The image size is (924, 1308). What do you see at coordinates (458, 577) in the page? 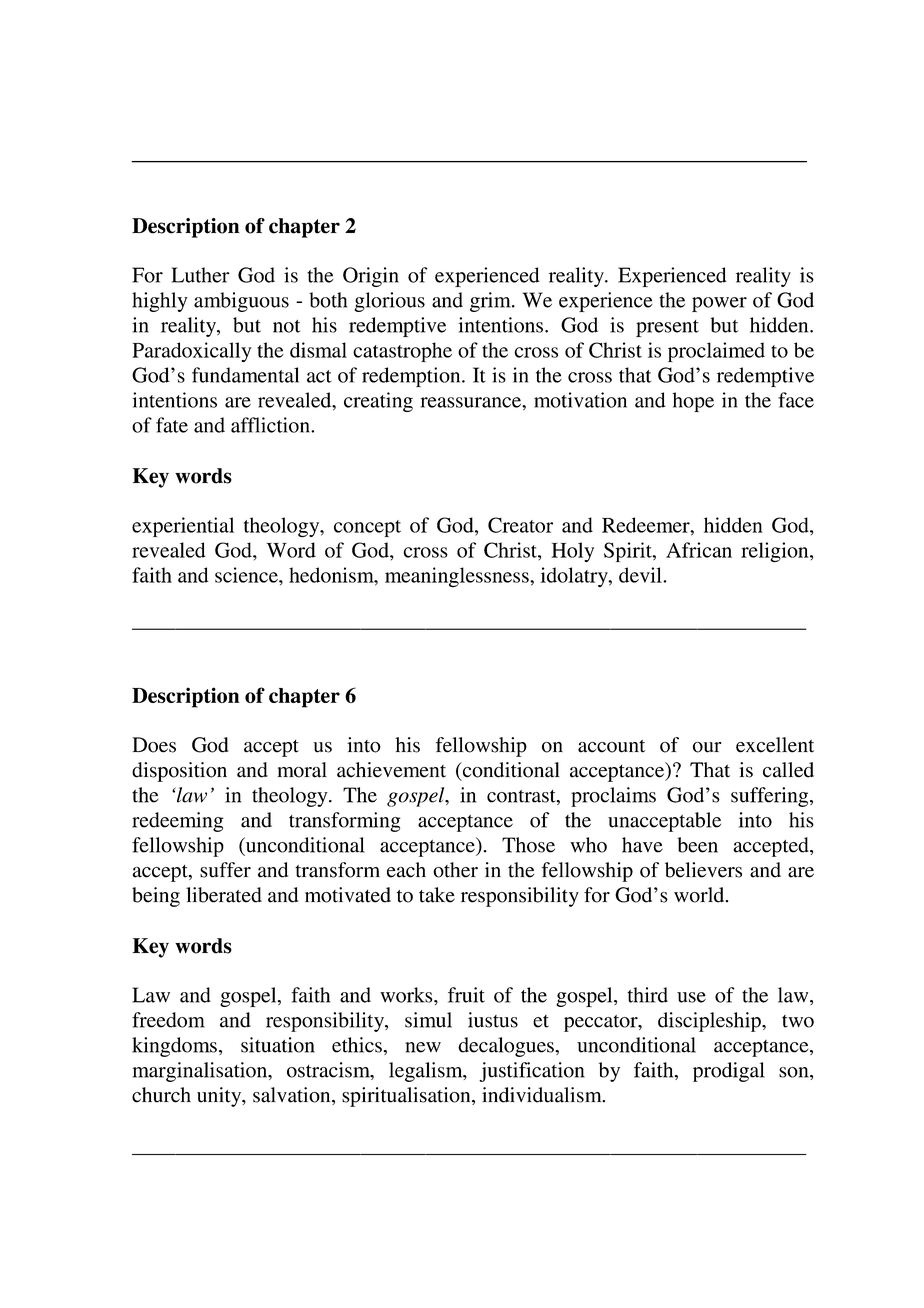
I see `meaninglessness` at bounding box center [458, 577].
